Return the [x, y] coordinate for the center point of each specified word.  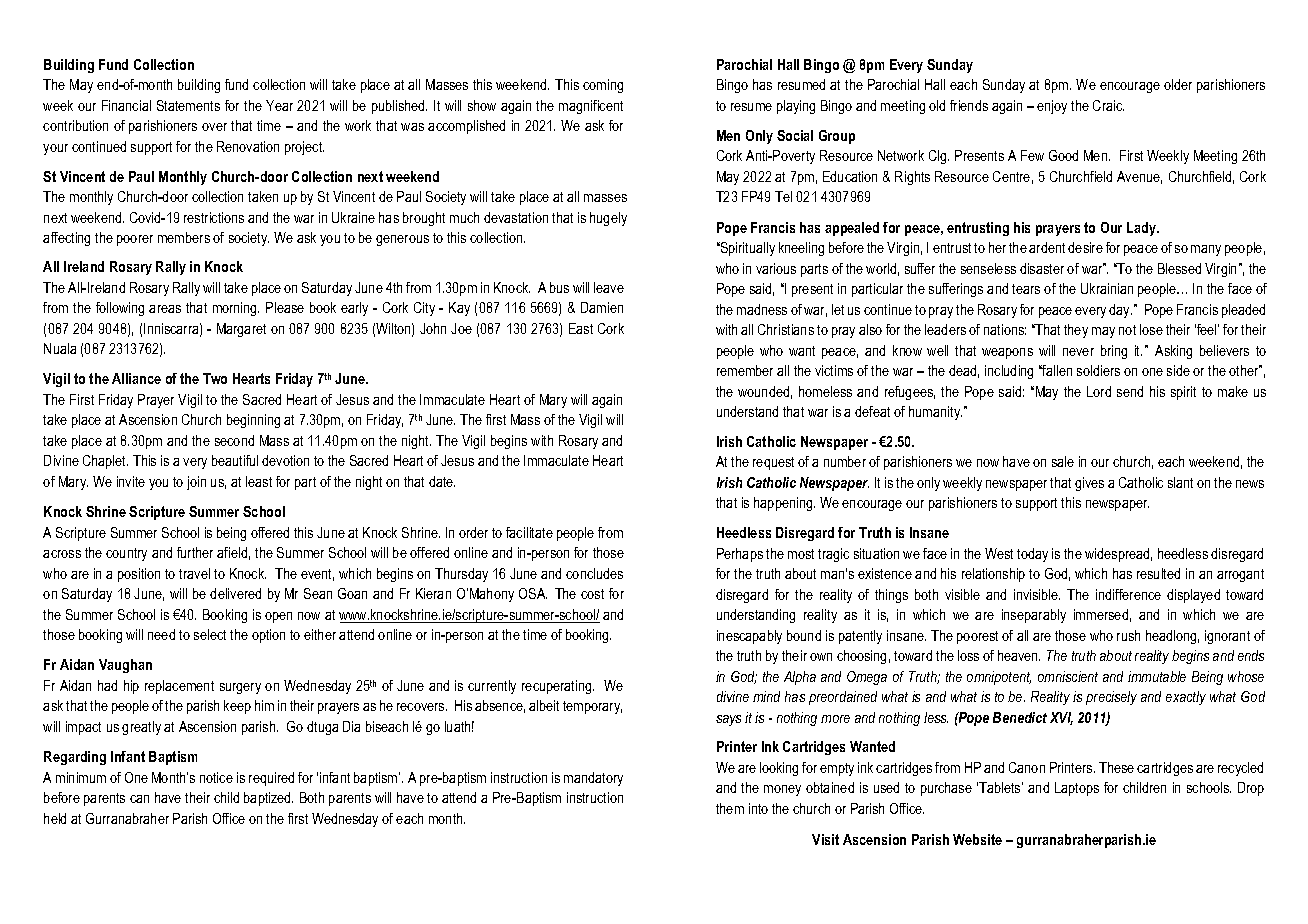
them [730, 808]
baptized [268, 799]
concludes [594, 573]
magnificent [591, 107]
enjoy [1052, 107]
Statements [188, 105]
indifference [1128, 594]
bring [1114, 352]
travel [194, 573]
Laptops [1077, 789]
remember [745, 370]
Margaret [241, 330]
